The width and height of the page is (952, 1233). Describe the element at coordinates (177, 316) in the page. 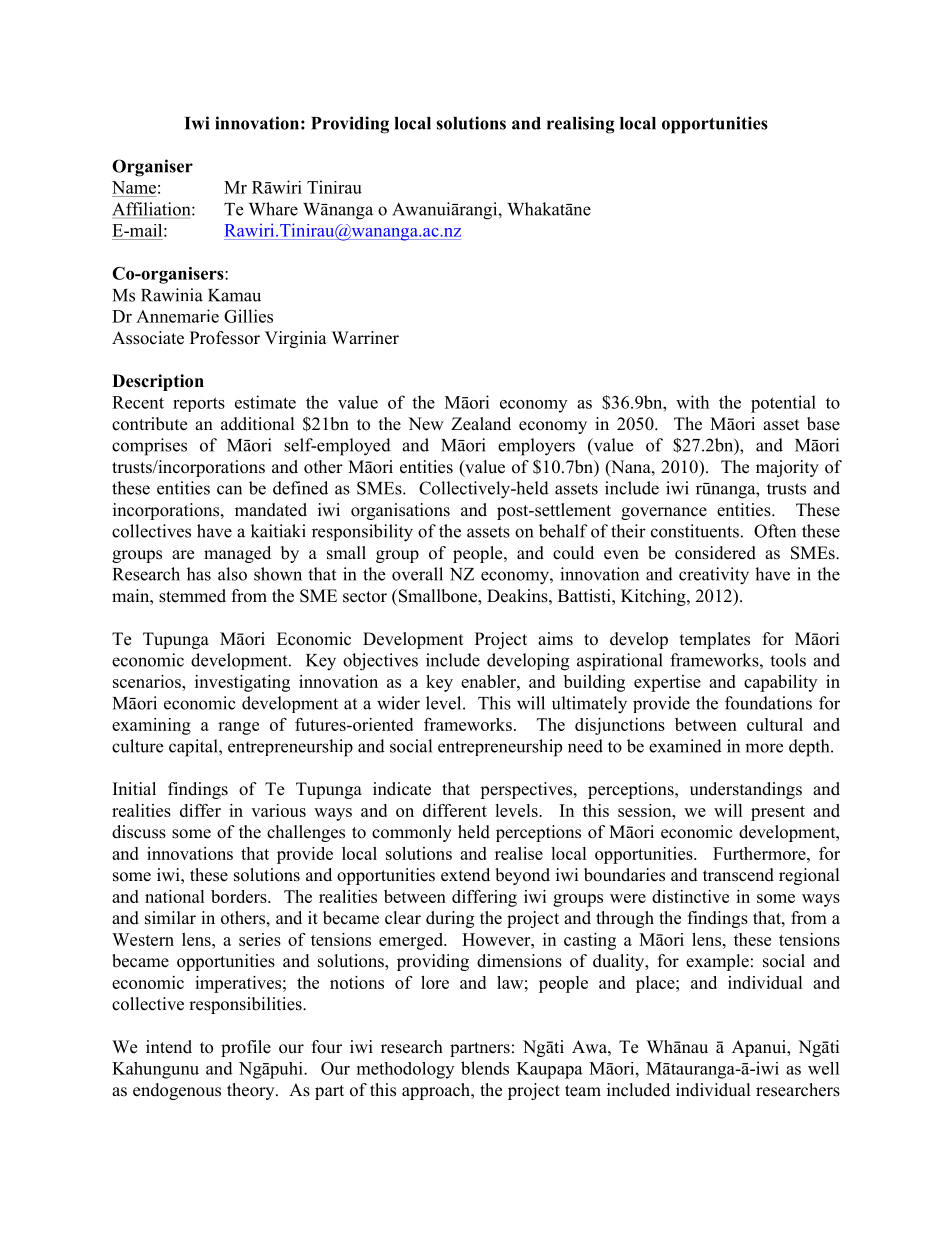

I see `Annemarie` at that location.
